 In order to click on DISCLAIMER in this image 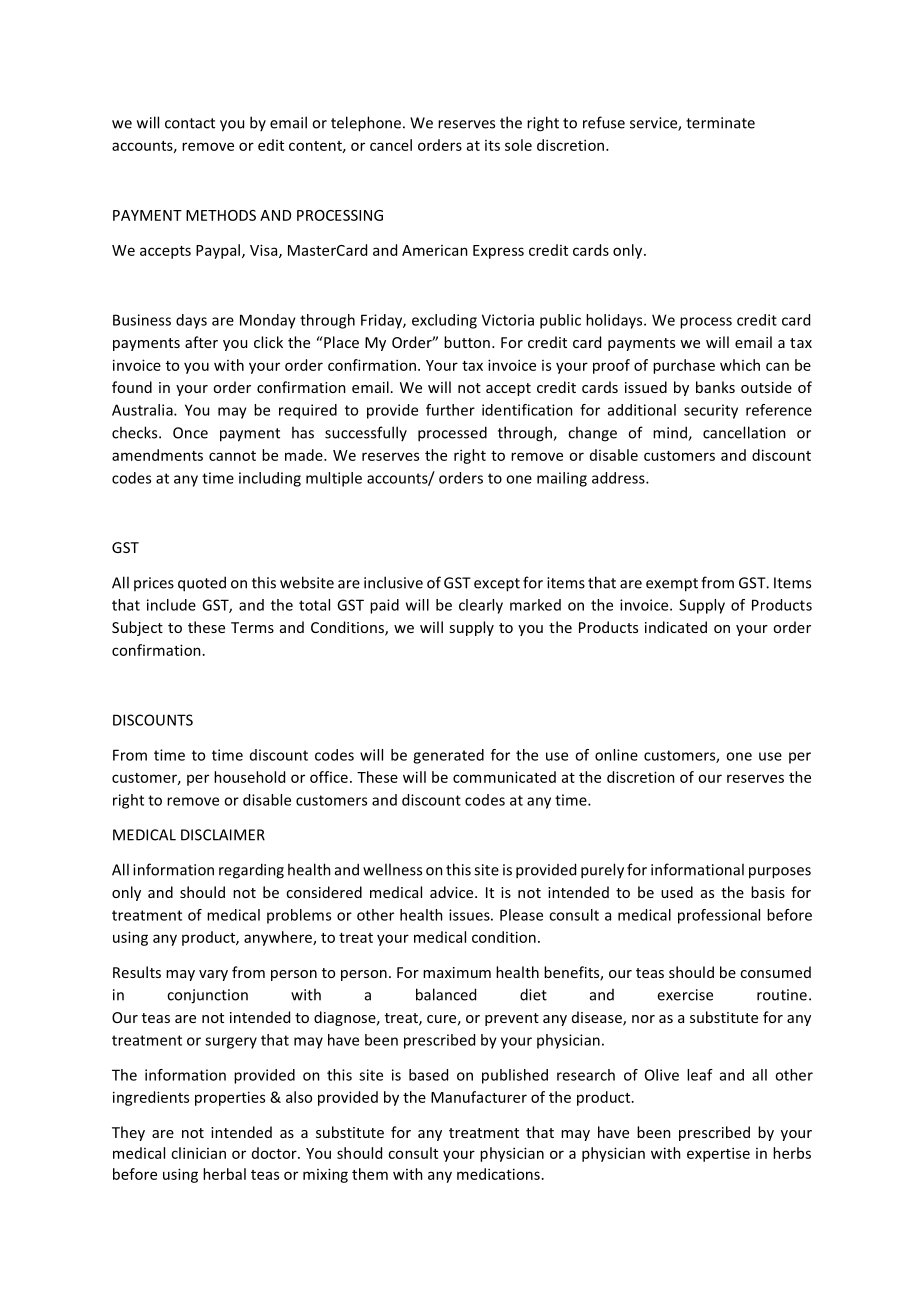, I will do `click(223, 835)`.
